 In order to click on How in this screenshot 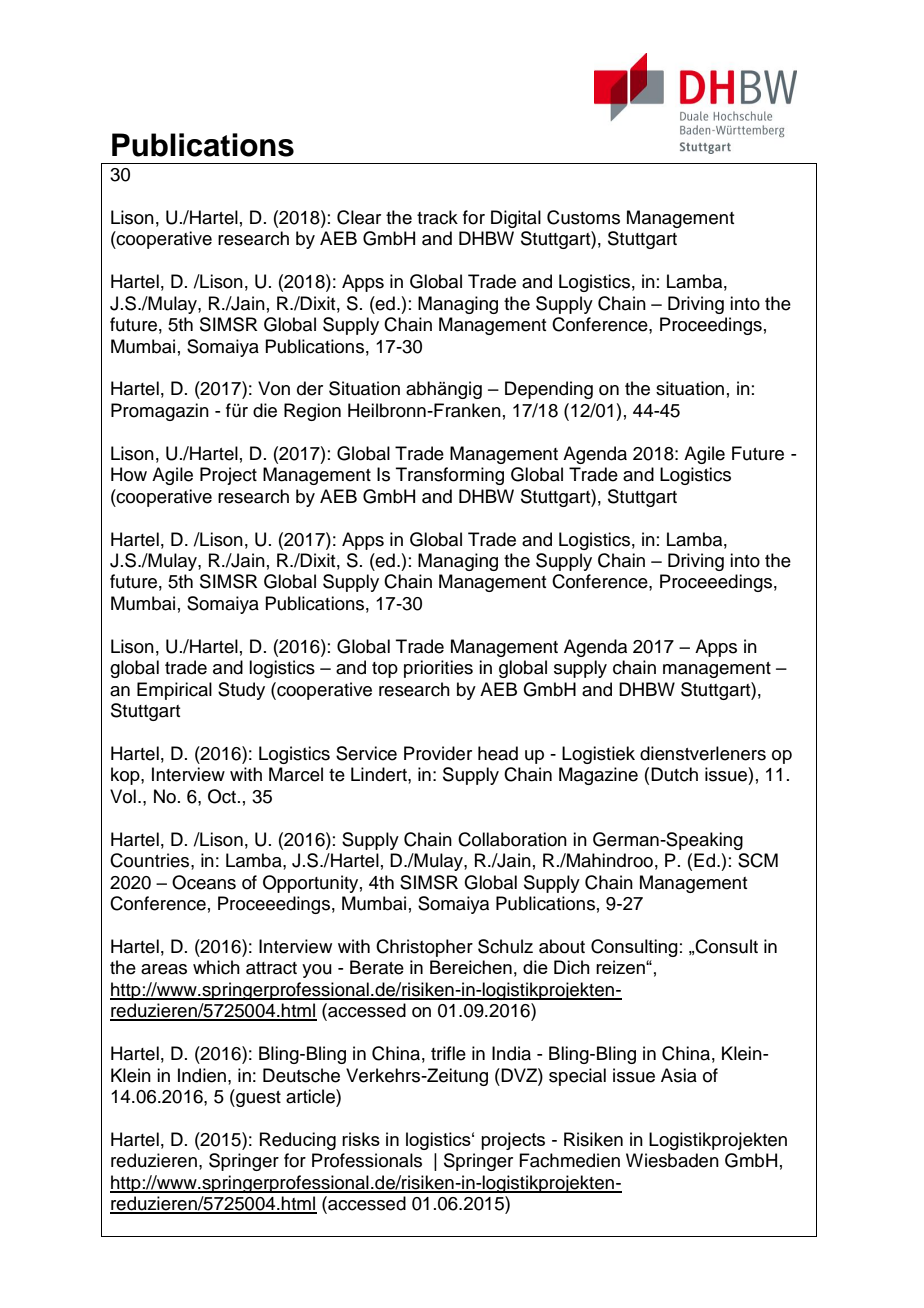, I will do `click(129, 474)`.
